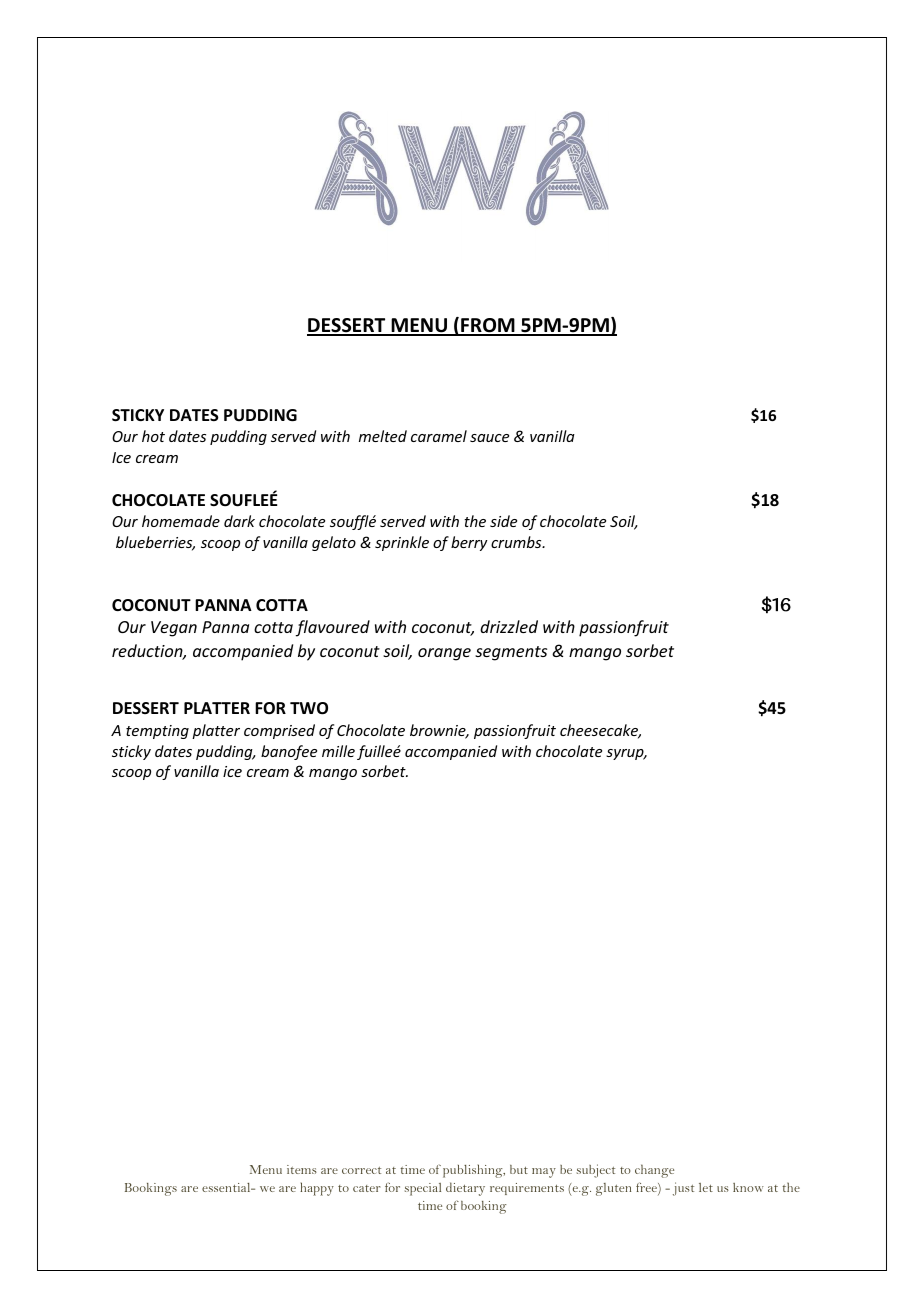 The height and width of the image is (1308, 924). What do you see at coordinates (302, 1169) in the image?
I see `items` at bounding box center [302, 1169].
